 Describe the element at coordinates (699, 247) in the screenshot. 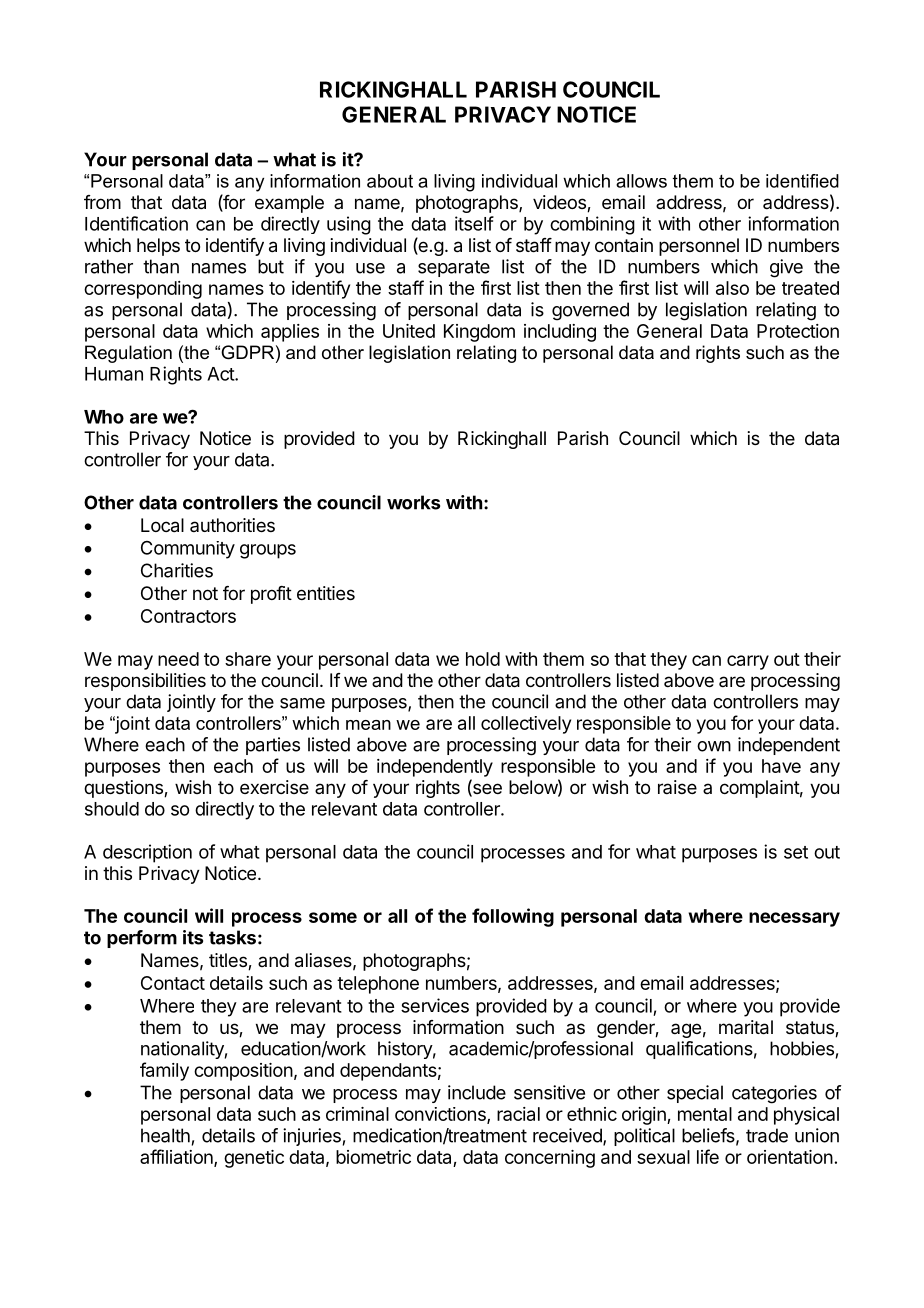

I see `personnel` at that location.
